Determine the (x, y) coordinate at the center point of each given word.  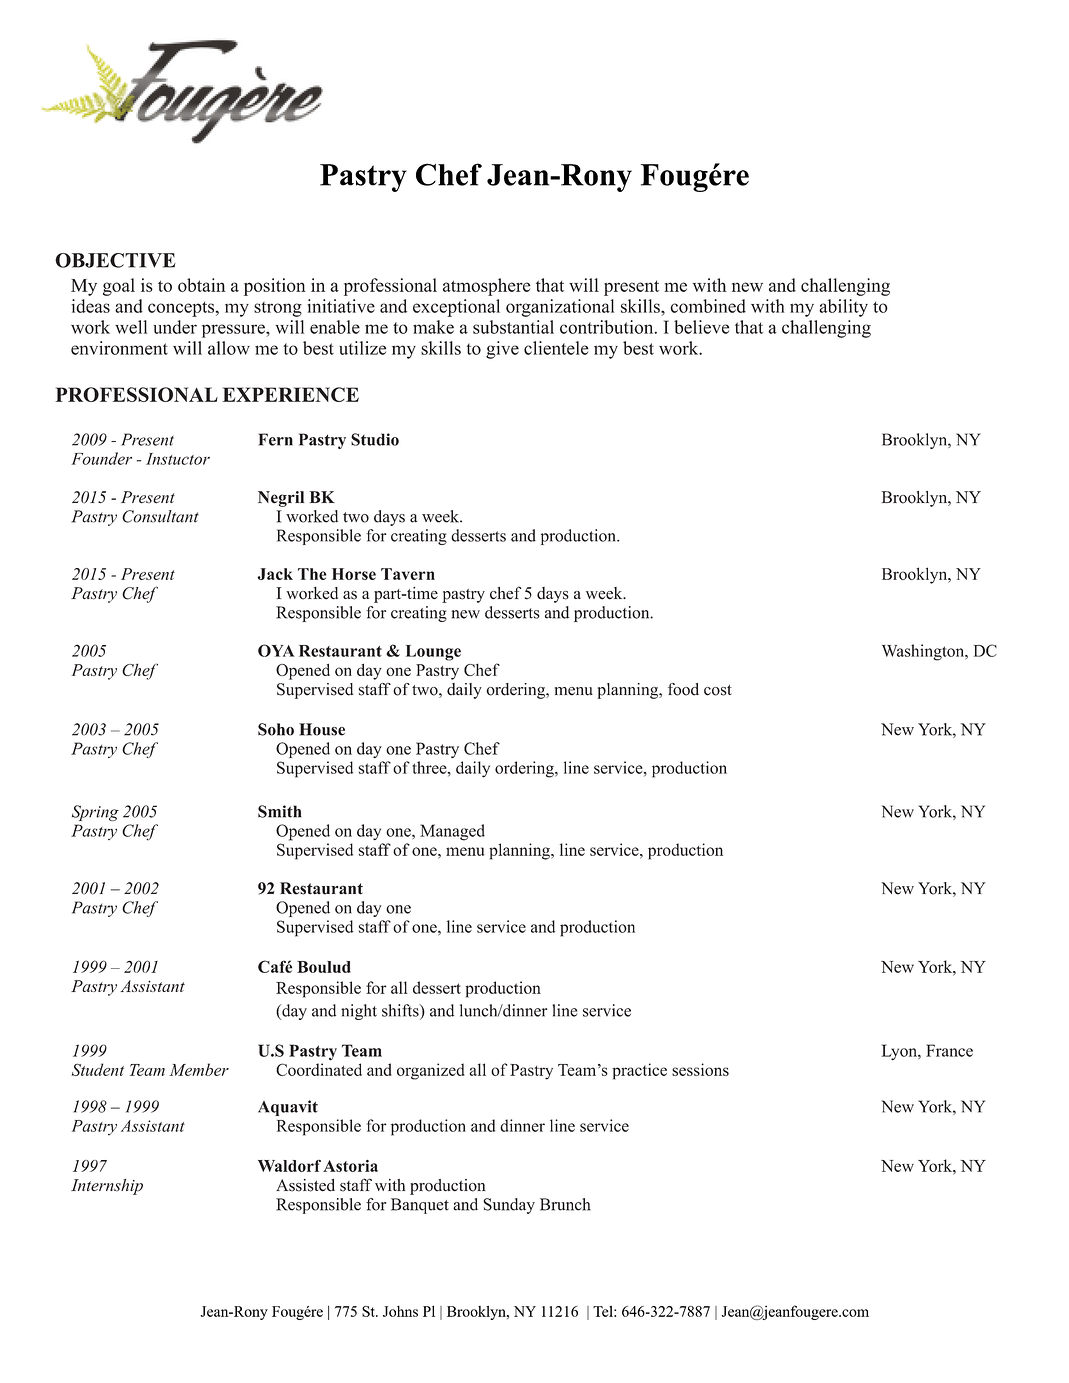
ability (843, 308)
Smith (280, 811)
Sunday (509, 1206)
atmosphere (486, 287)
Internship (107, 1187)
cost (718, 690)
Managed (452, 832)
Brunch (565, 1204)
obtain (202, 285)
